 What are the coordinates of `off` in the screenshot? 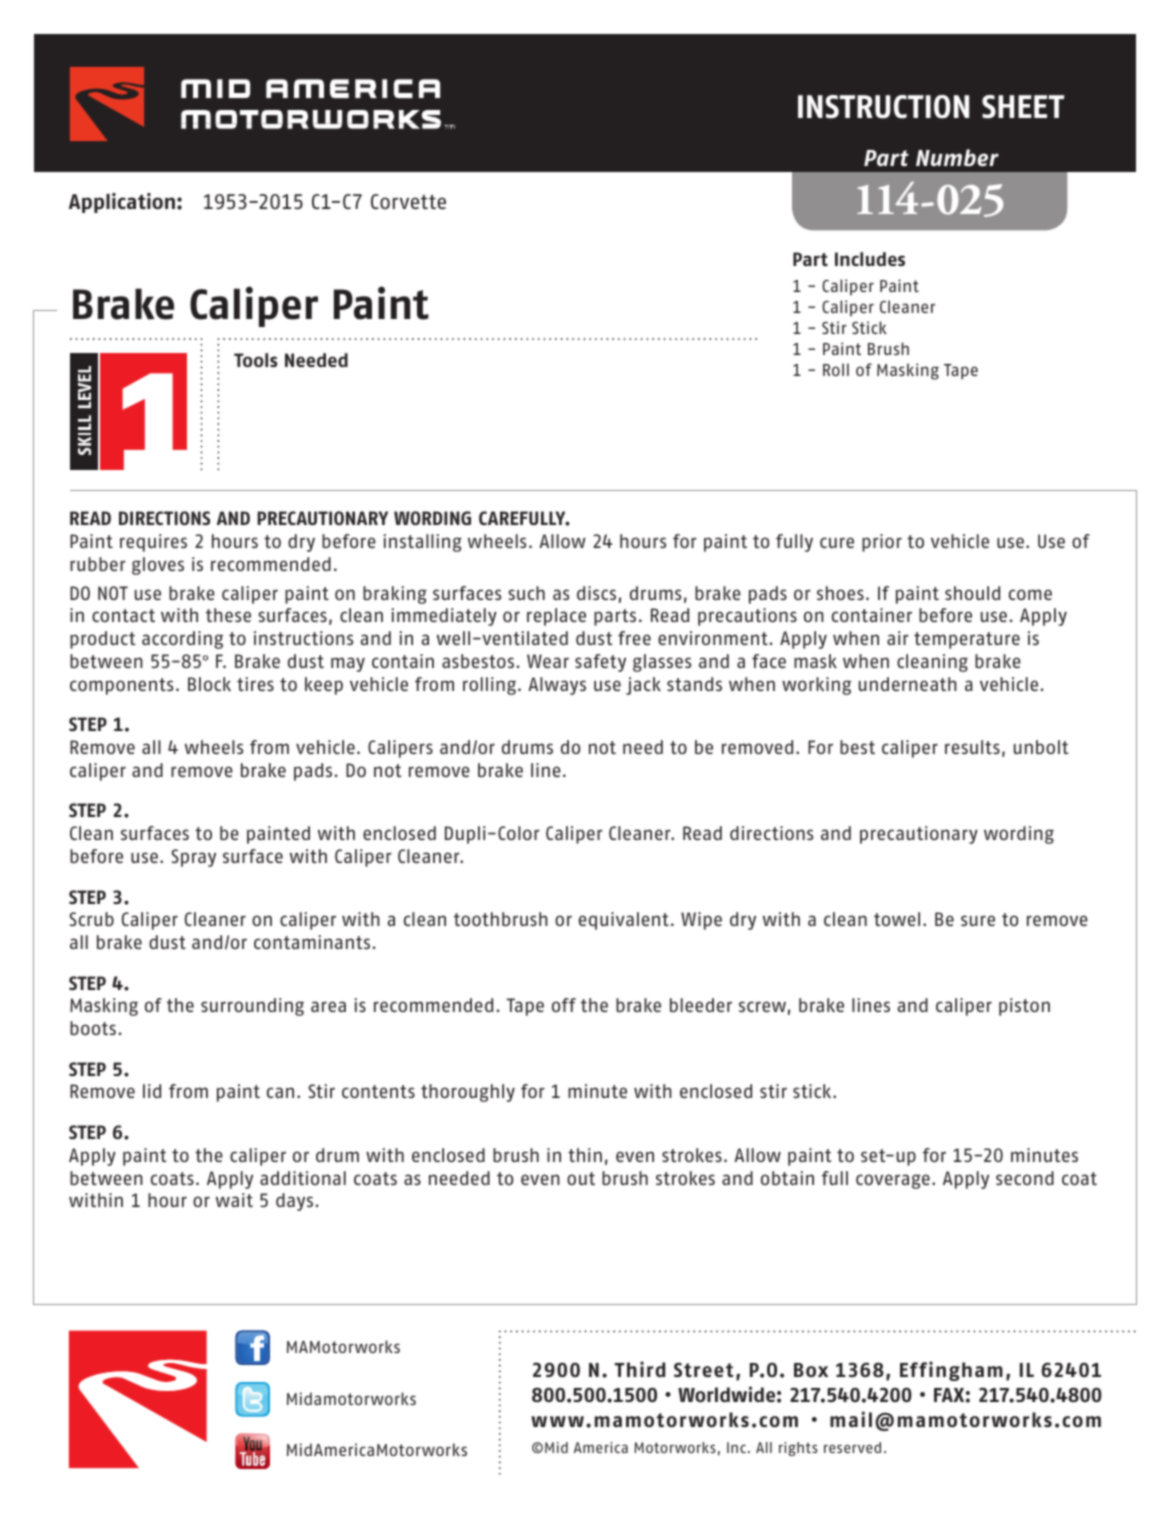 It's located at (564, 1005).
